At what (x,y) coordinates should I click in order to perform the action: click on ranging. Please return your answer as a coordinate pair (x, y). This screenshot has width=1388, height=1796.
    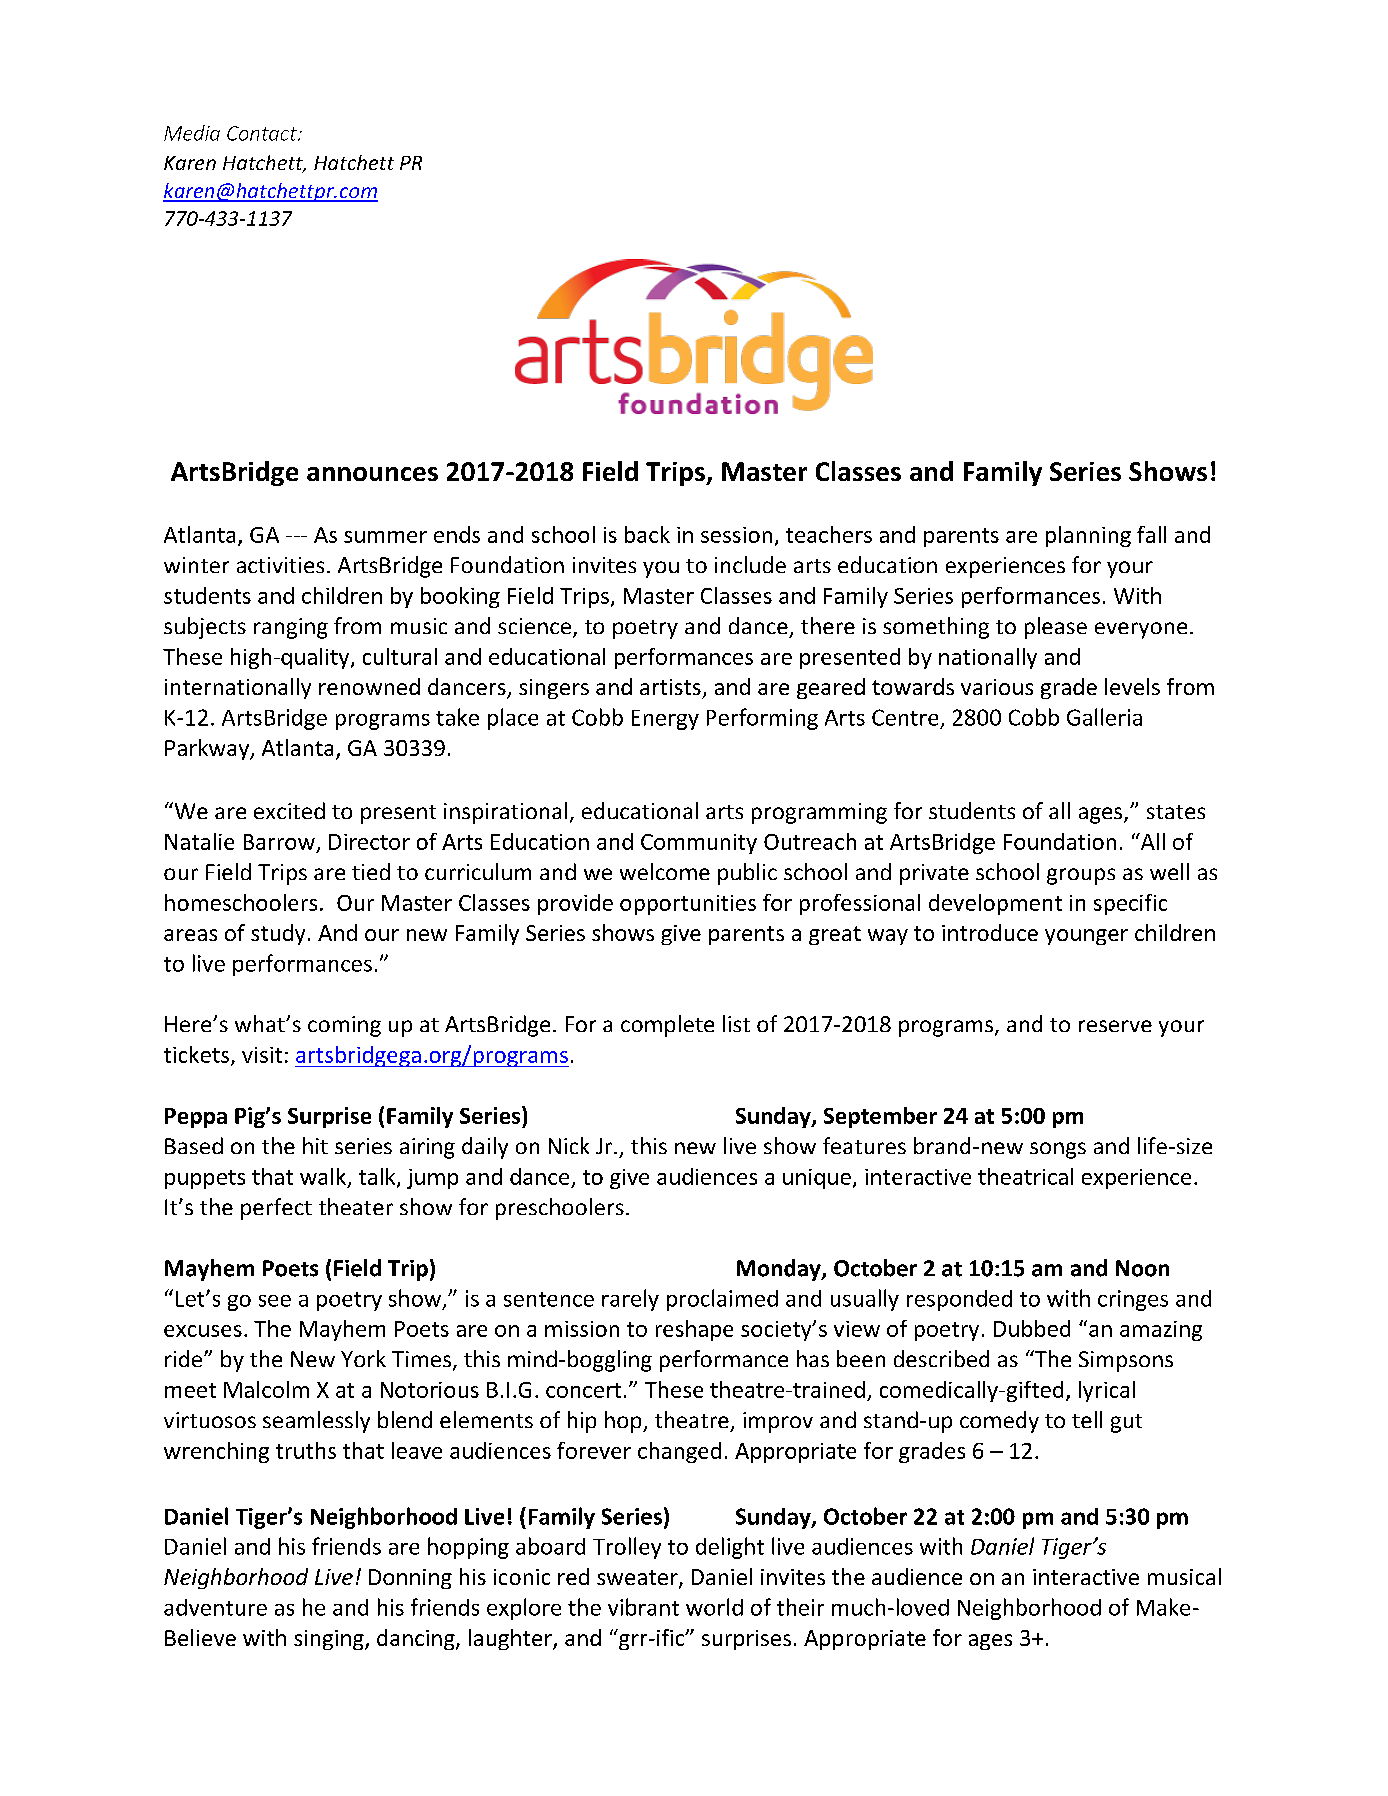
    Looking at the image, I should click on (291, 628).
